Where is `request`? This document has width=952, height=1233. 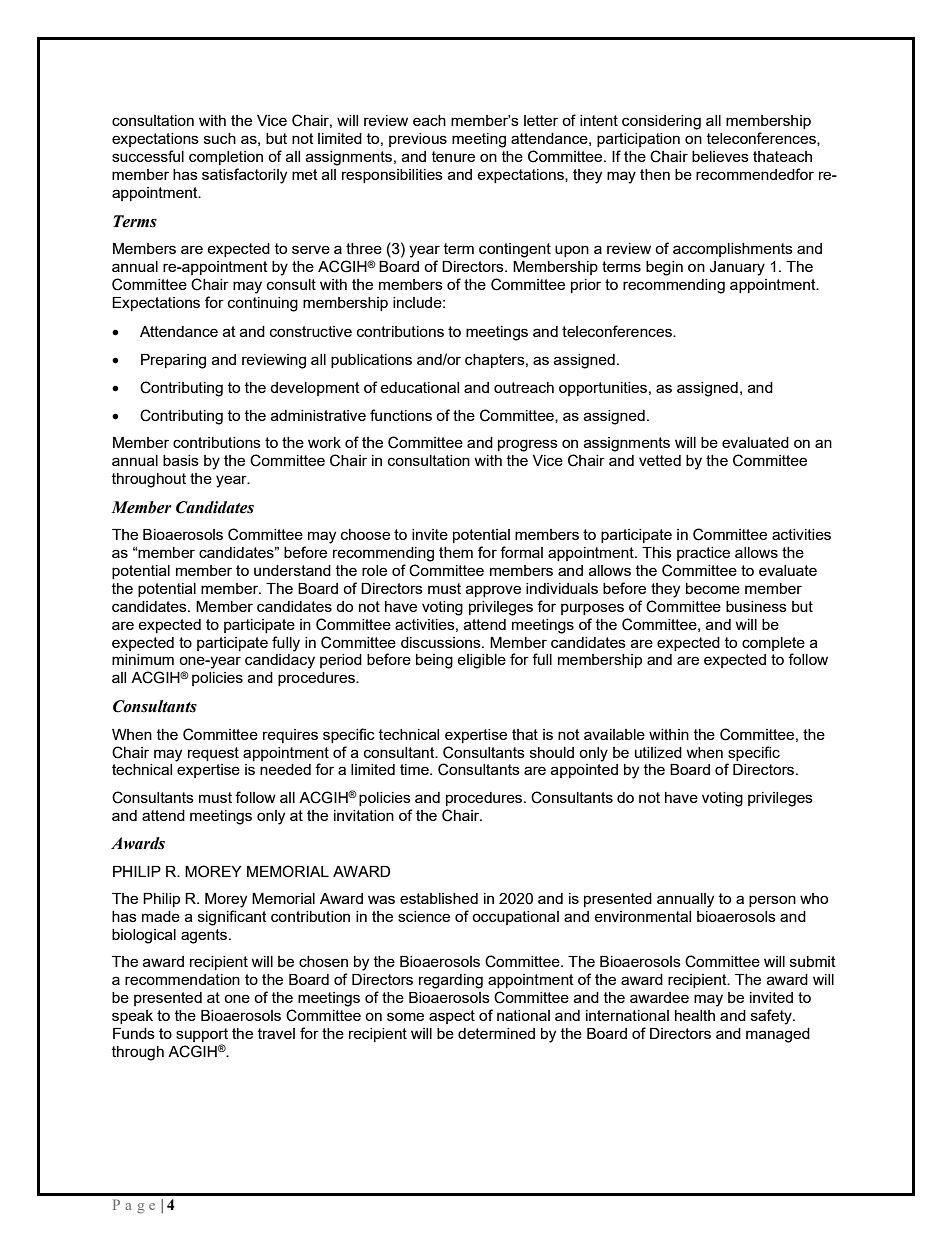 request is located at coordinates (213, 754).
